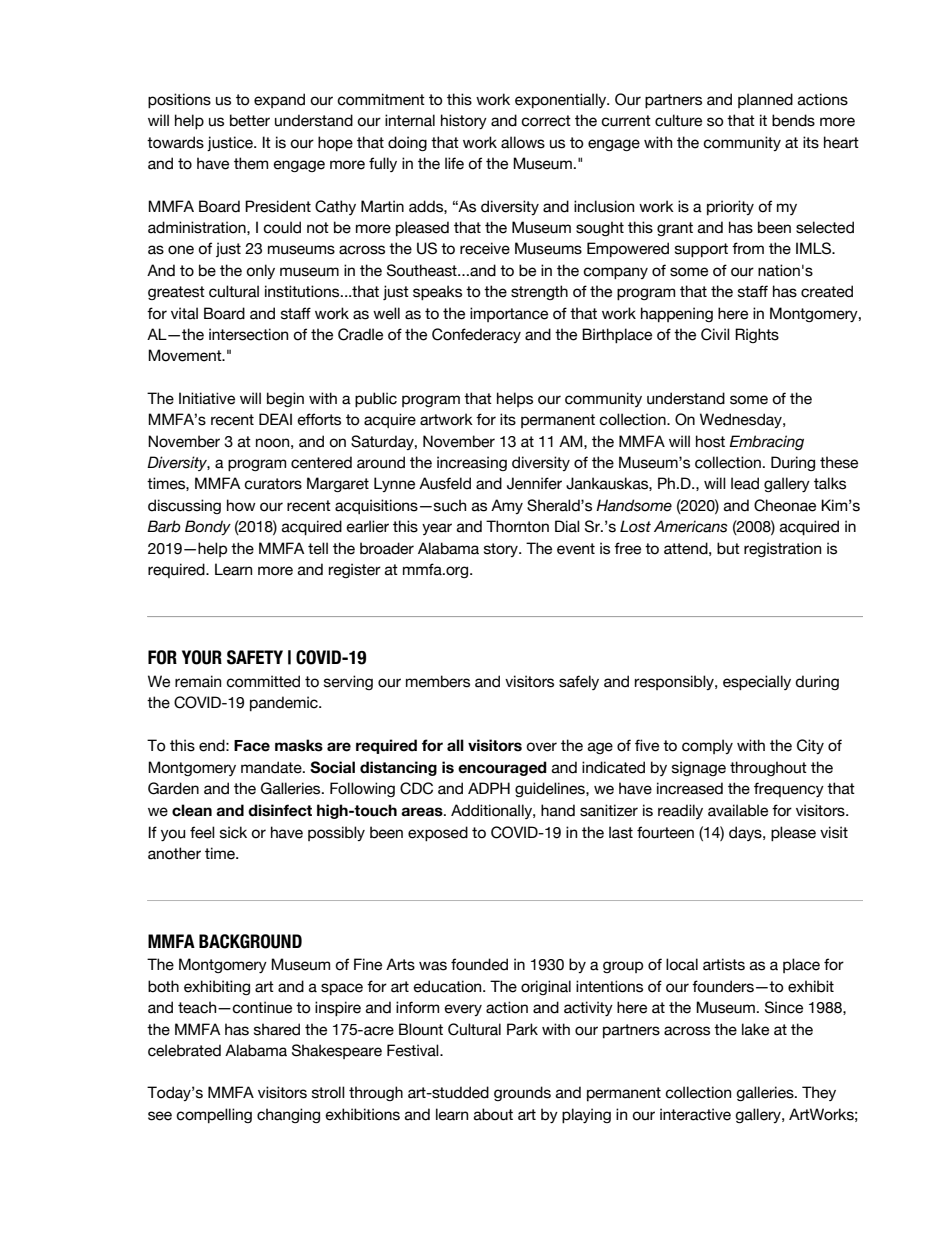 The image size is (952, 1233). Describe the element at coordinates (576, 549) in the image. I see `event` at that location.
